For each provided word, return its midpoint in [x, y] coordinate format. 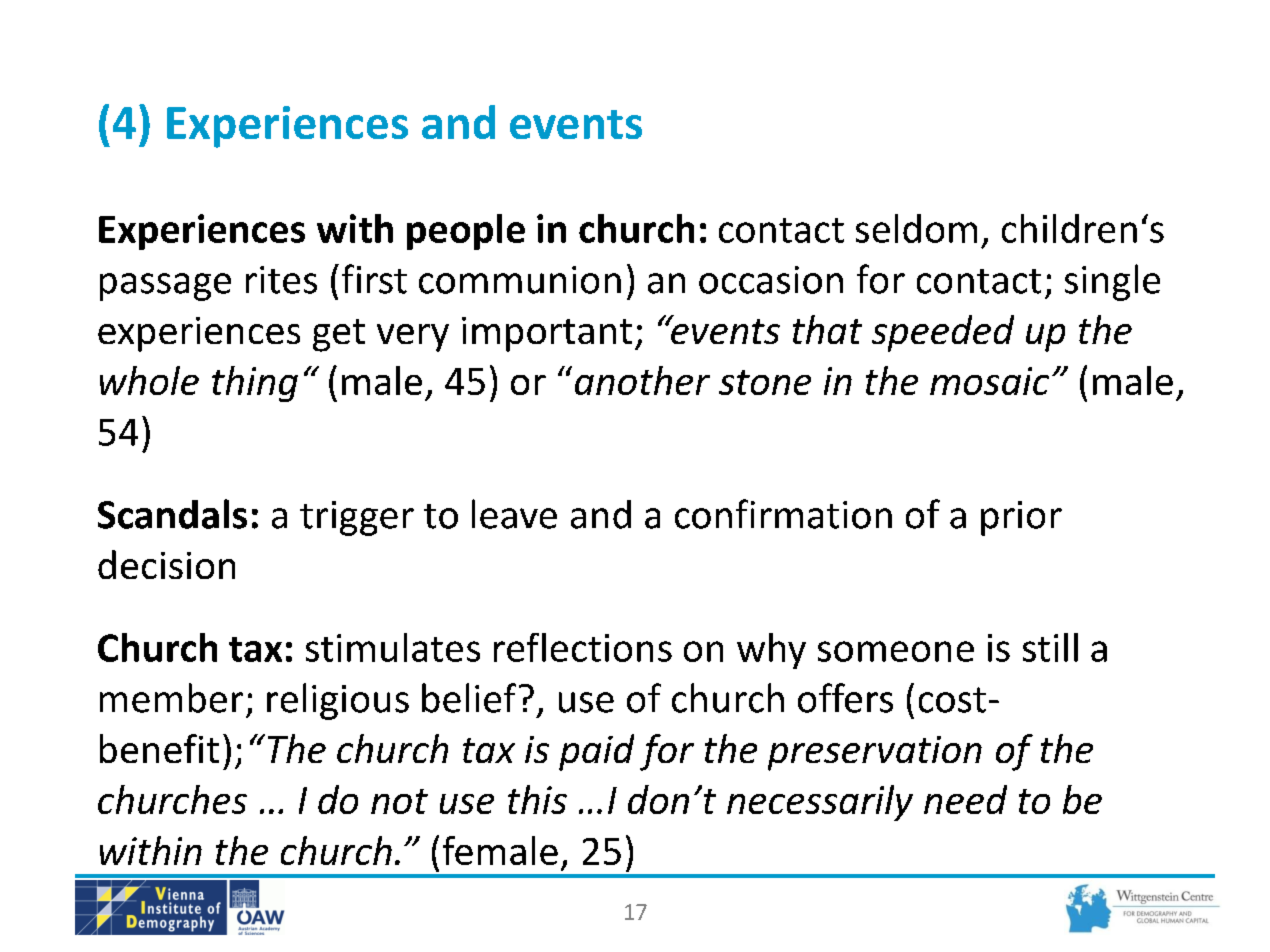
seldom [916, 228]
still [1050, 647]
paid [596, 752]
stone [765, 382]
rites [281, 280]
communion [520, 280]
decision [166, 564]
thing [255, 384]
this [537, 799]
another [642, 380]
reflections [583, 647]
